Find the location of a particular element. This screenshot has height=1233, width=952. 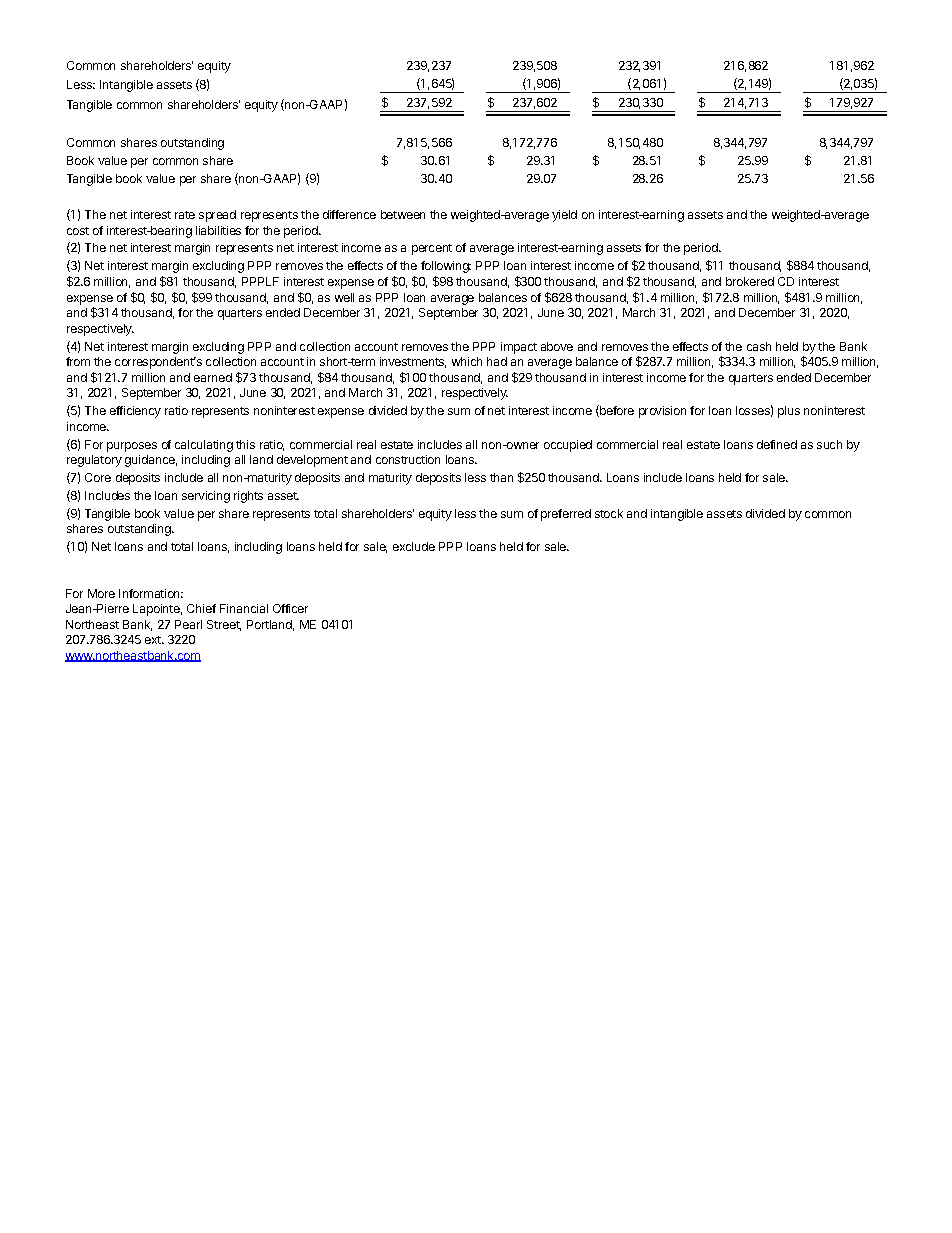

Pearl is located at coordinates (188, 624).
